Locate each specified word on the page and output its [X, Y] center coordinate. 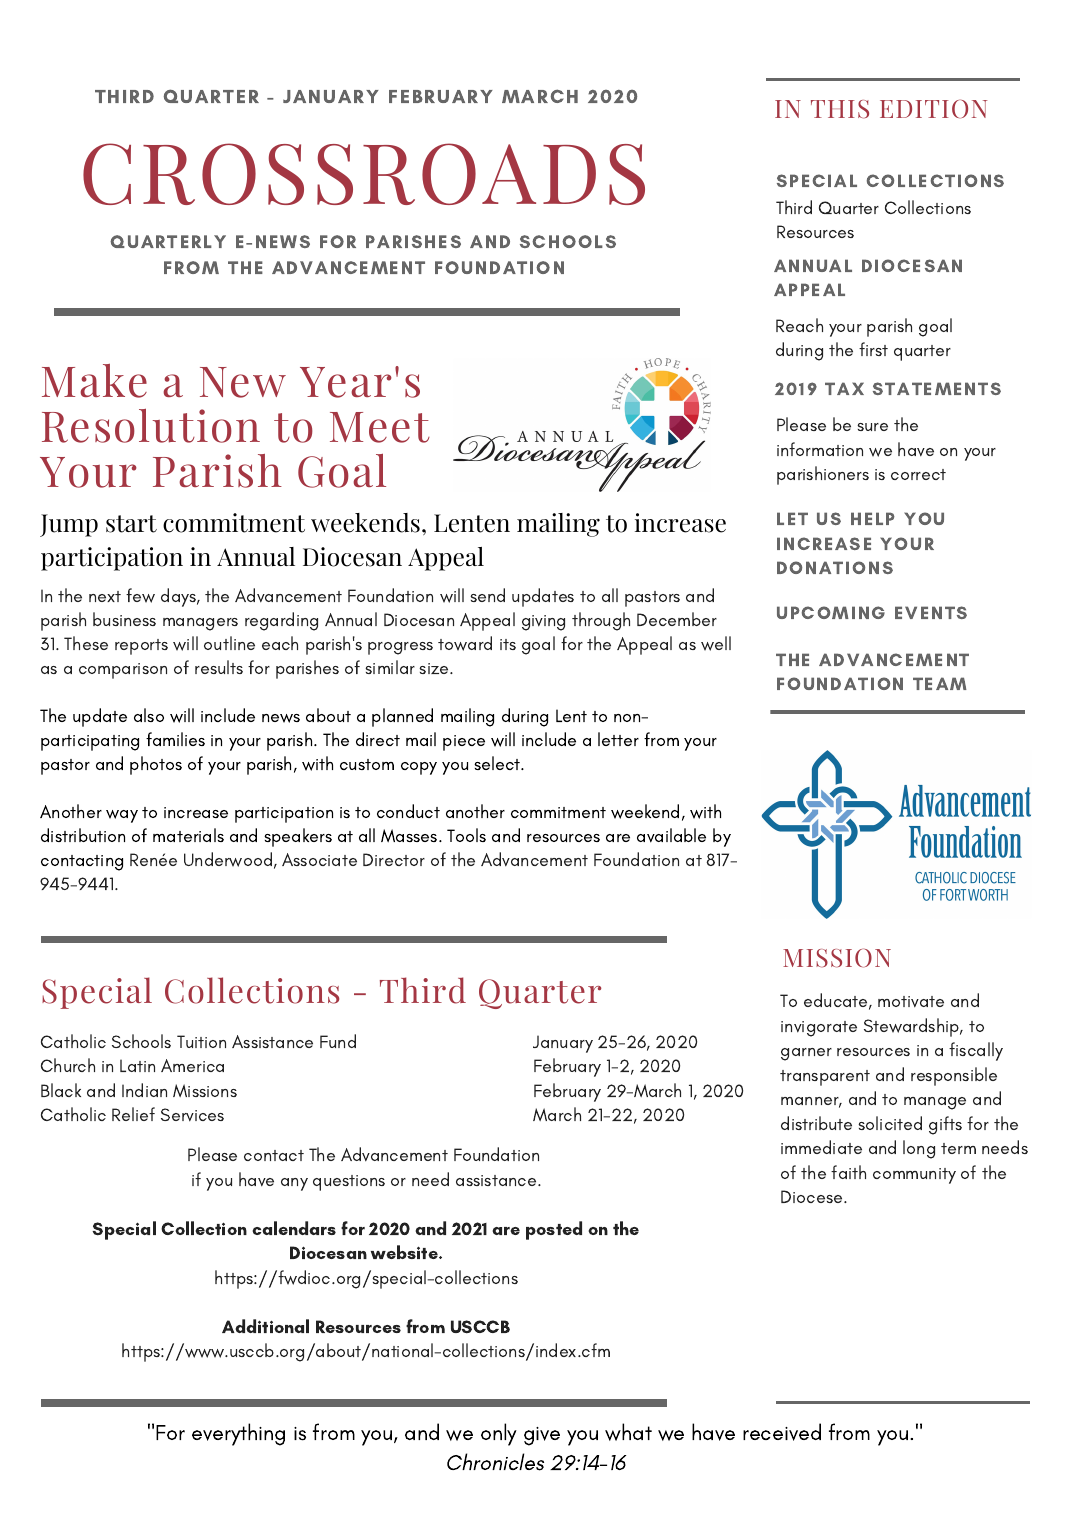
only [499, 1434]
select [498, 763]
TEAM [940, 683]
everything [238, 1434]
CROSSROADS [364, 174]
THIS [840, 109]
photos [156, 765]
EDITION [933, 109]
